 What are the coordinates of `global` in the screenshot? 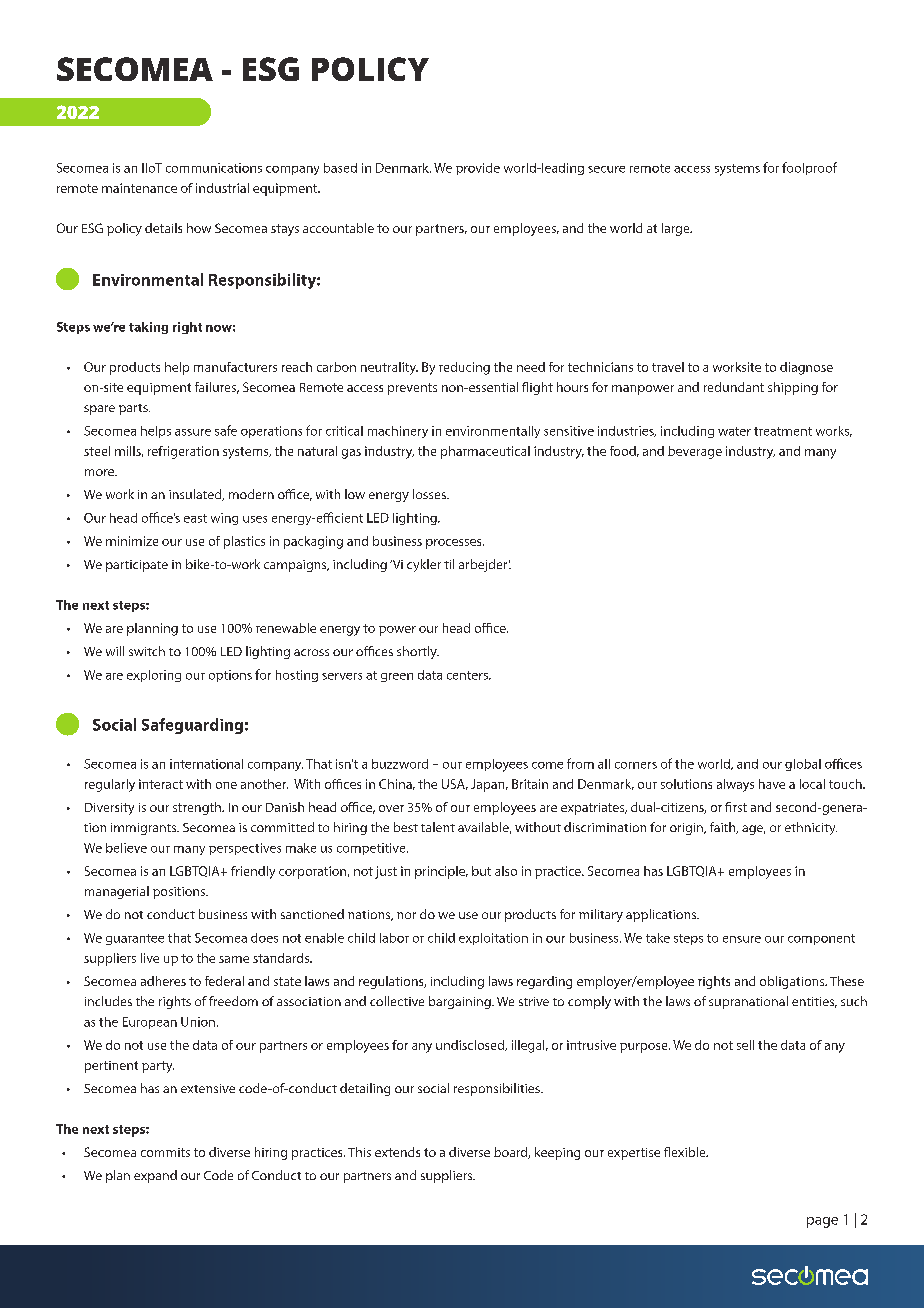 It's located at (803, 765).
